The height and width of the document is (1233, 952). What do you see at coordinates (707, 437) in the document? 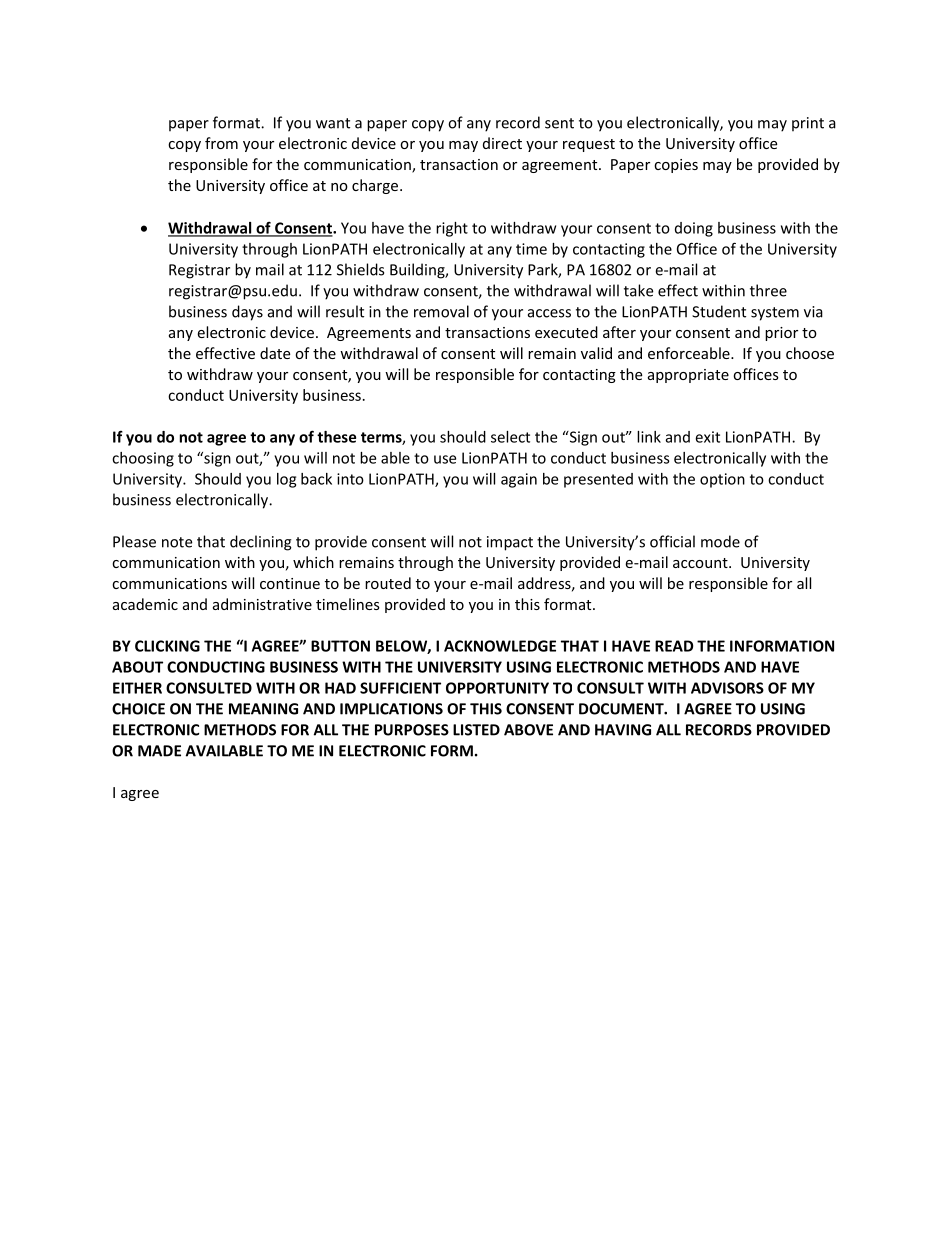
I see `exit` at bounding box center [707, 437].
